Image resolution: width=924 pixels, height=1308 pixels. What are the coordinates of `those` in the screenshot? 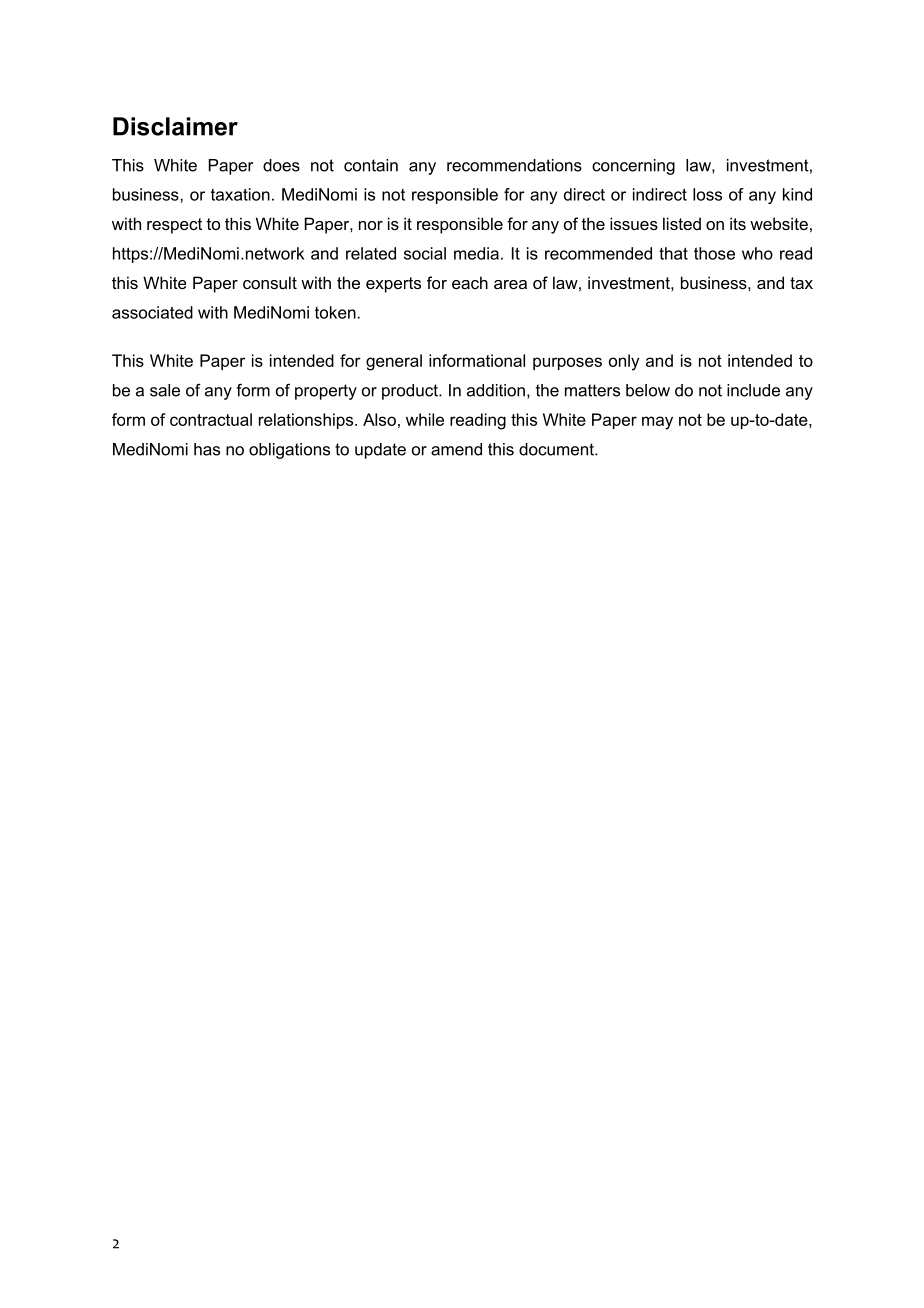 It's located at (714, 253).
